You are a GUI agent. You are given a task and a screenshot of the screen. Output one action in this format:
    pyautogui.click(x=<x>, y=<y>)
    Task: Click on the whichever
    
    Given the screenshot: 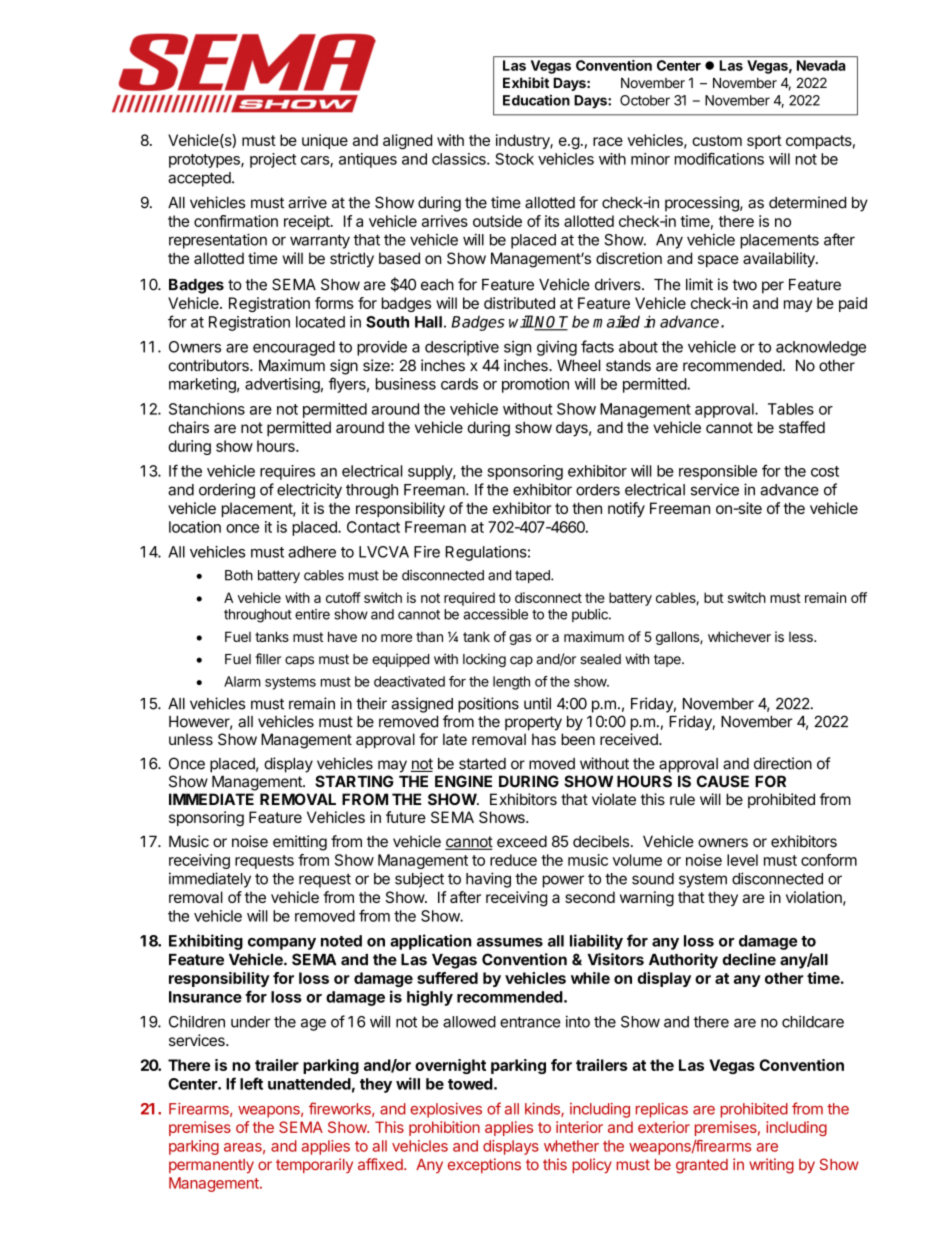 What is the action you would take?
    pyautogui.click(x=739, y=636)
